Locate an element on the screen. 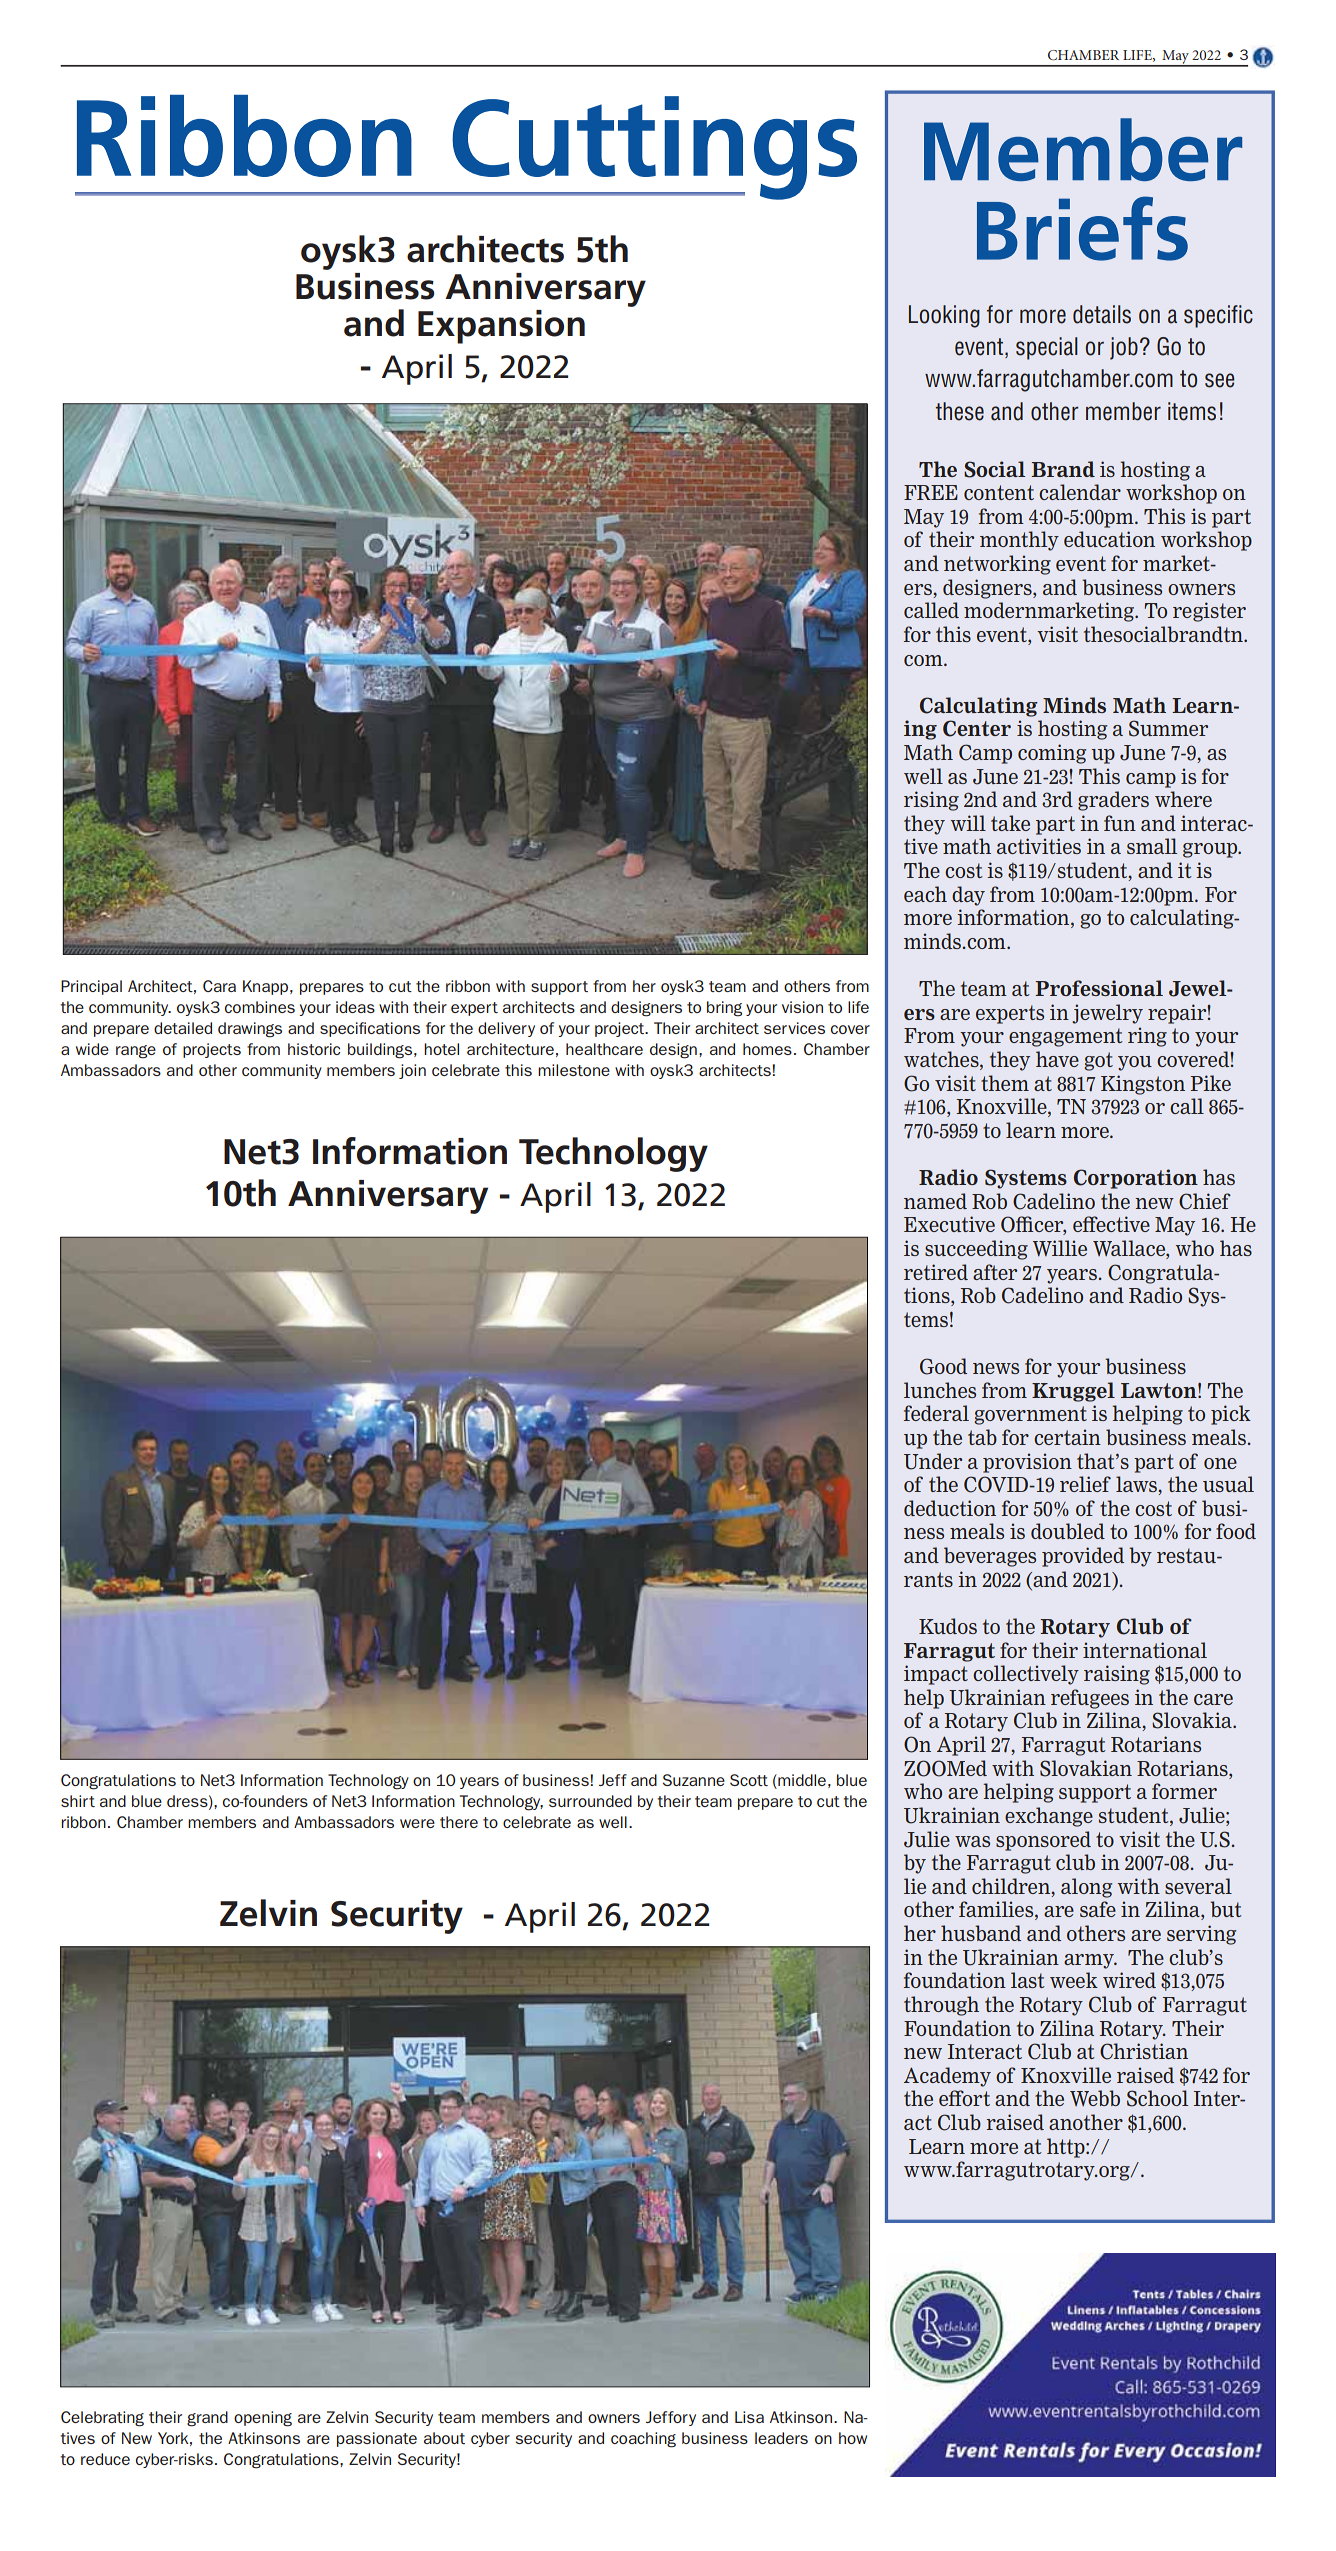  coaching is located at coordinates (643, 2440).
